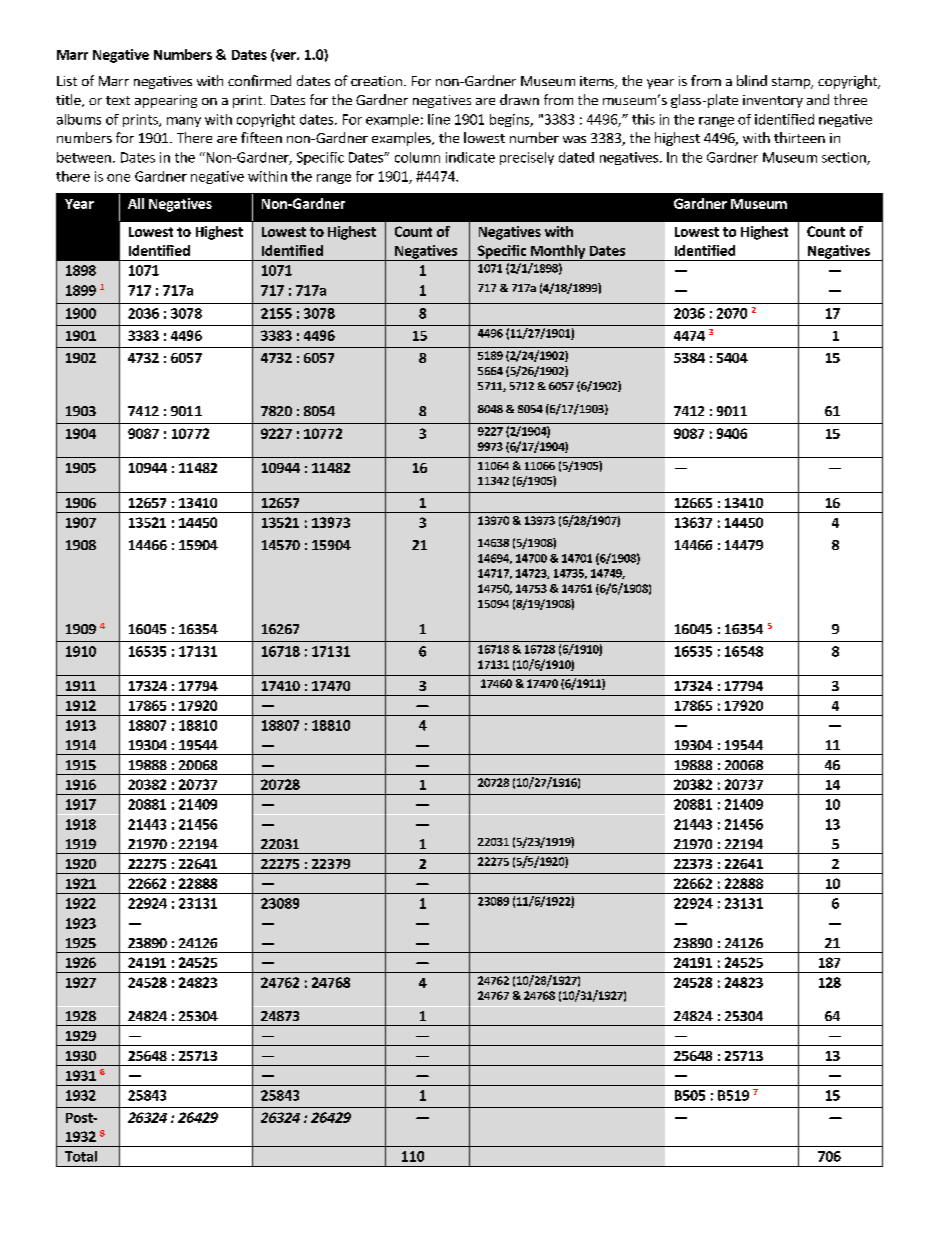  I want to click on line, so click(439, 119).
